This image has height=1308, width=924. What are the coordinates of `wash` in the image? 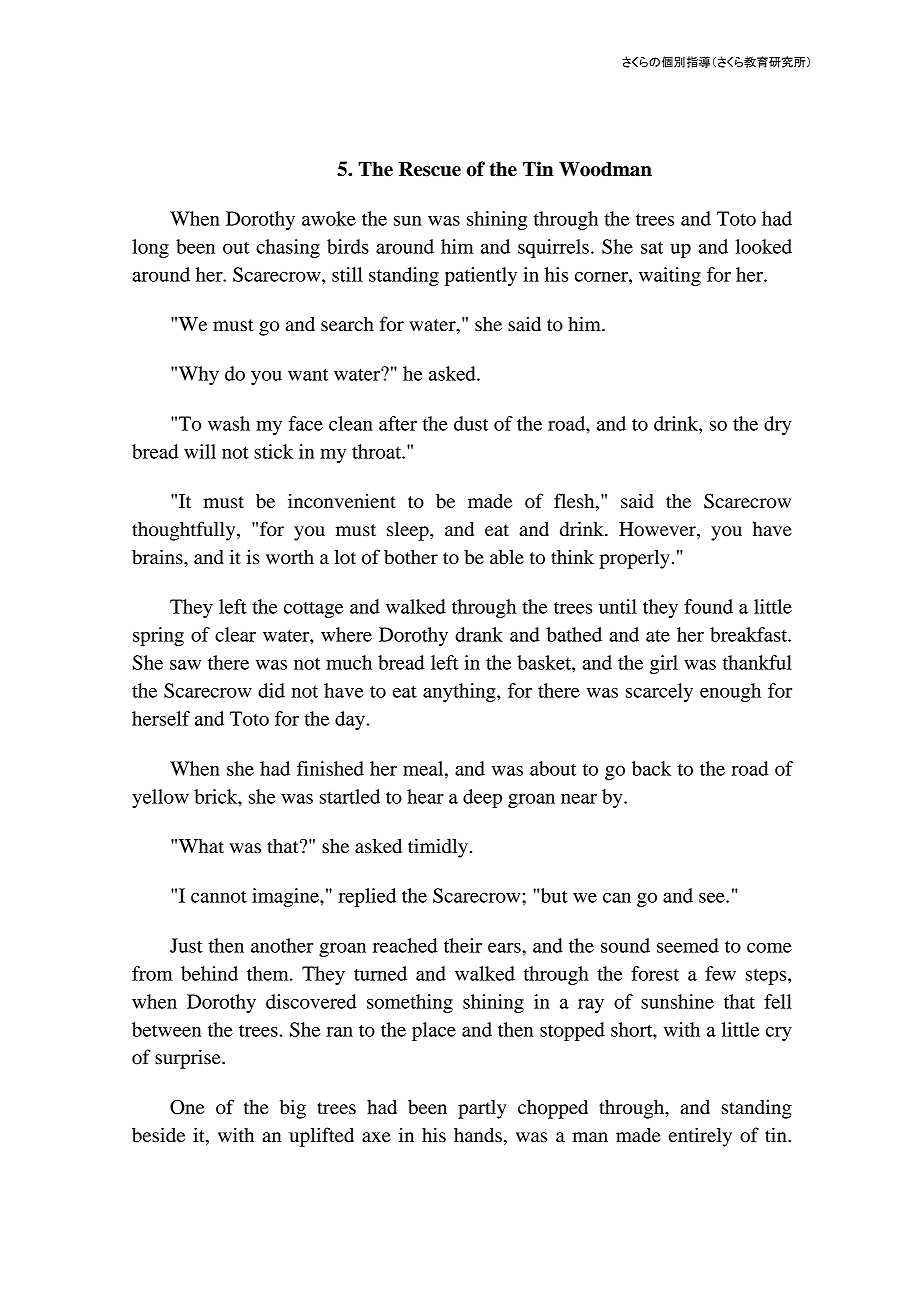 It's located at (229, 423).
